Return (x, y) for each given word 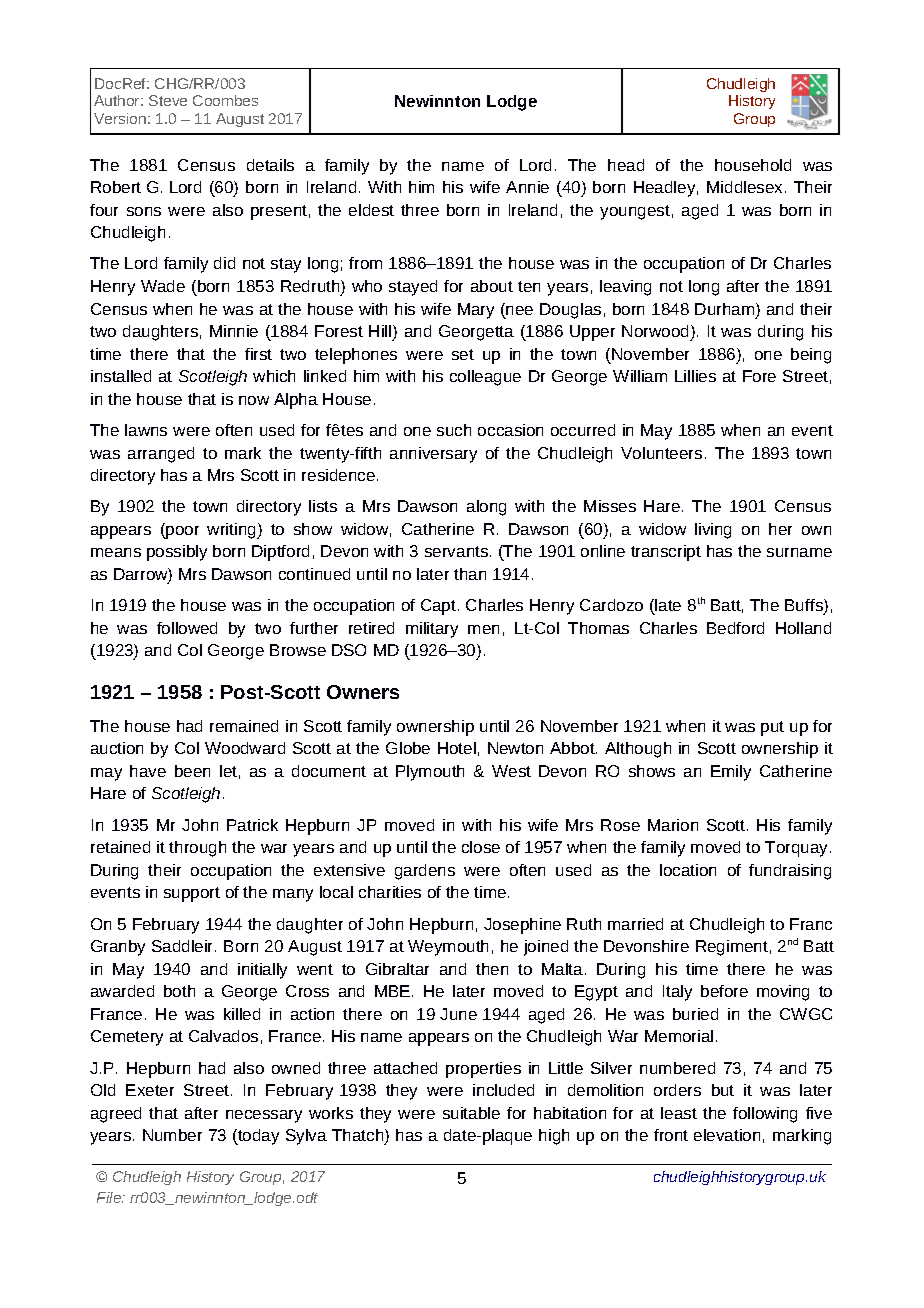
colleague (485, 378)
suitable (471, 1113)
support (192, 894)
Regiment (732, 948)
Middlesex (746, 187)
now (254, 400)
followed (187, 628)
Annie (527, 187)
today (257, 1137)
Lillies (695, 376)
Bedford (735, 628)
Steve (168, 100)
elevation (727, 1135)
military (432, 630)
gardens (425, 872)
